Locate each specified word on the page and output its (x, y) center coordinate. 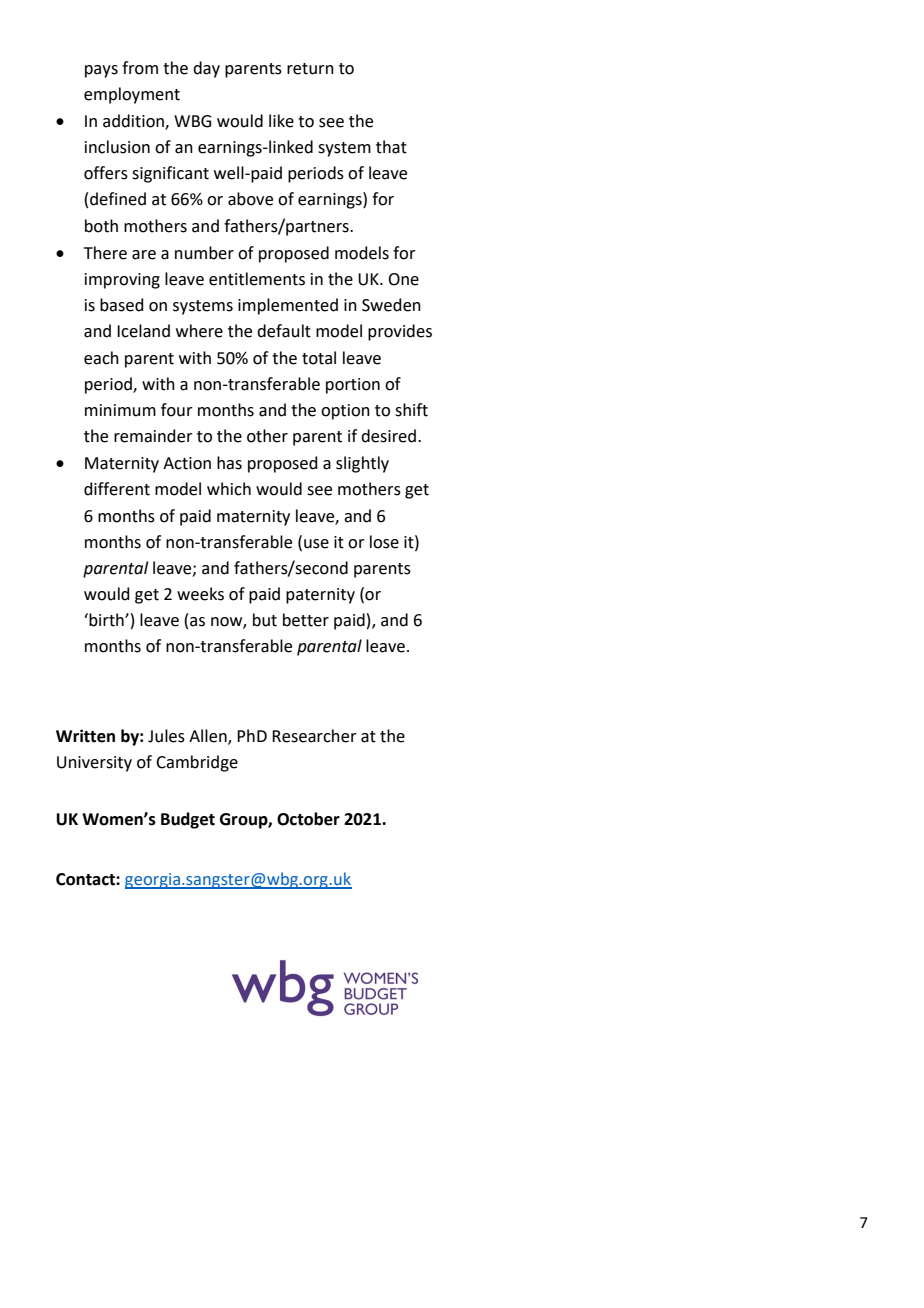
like (281, 121)
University (94, 764)
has (229, 463)
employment (132, 95)
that (391, 147)
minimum (120, 410)
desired (388, 436)
